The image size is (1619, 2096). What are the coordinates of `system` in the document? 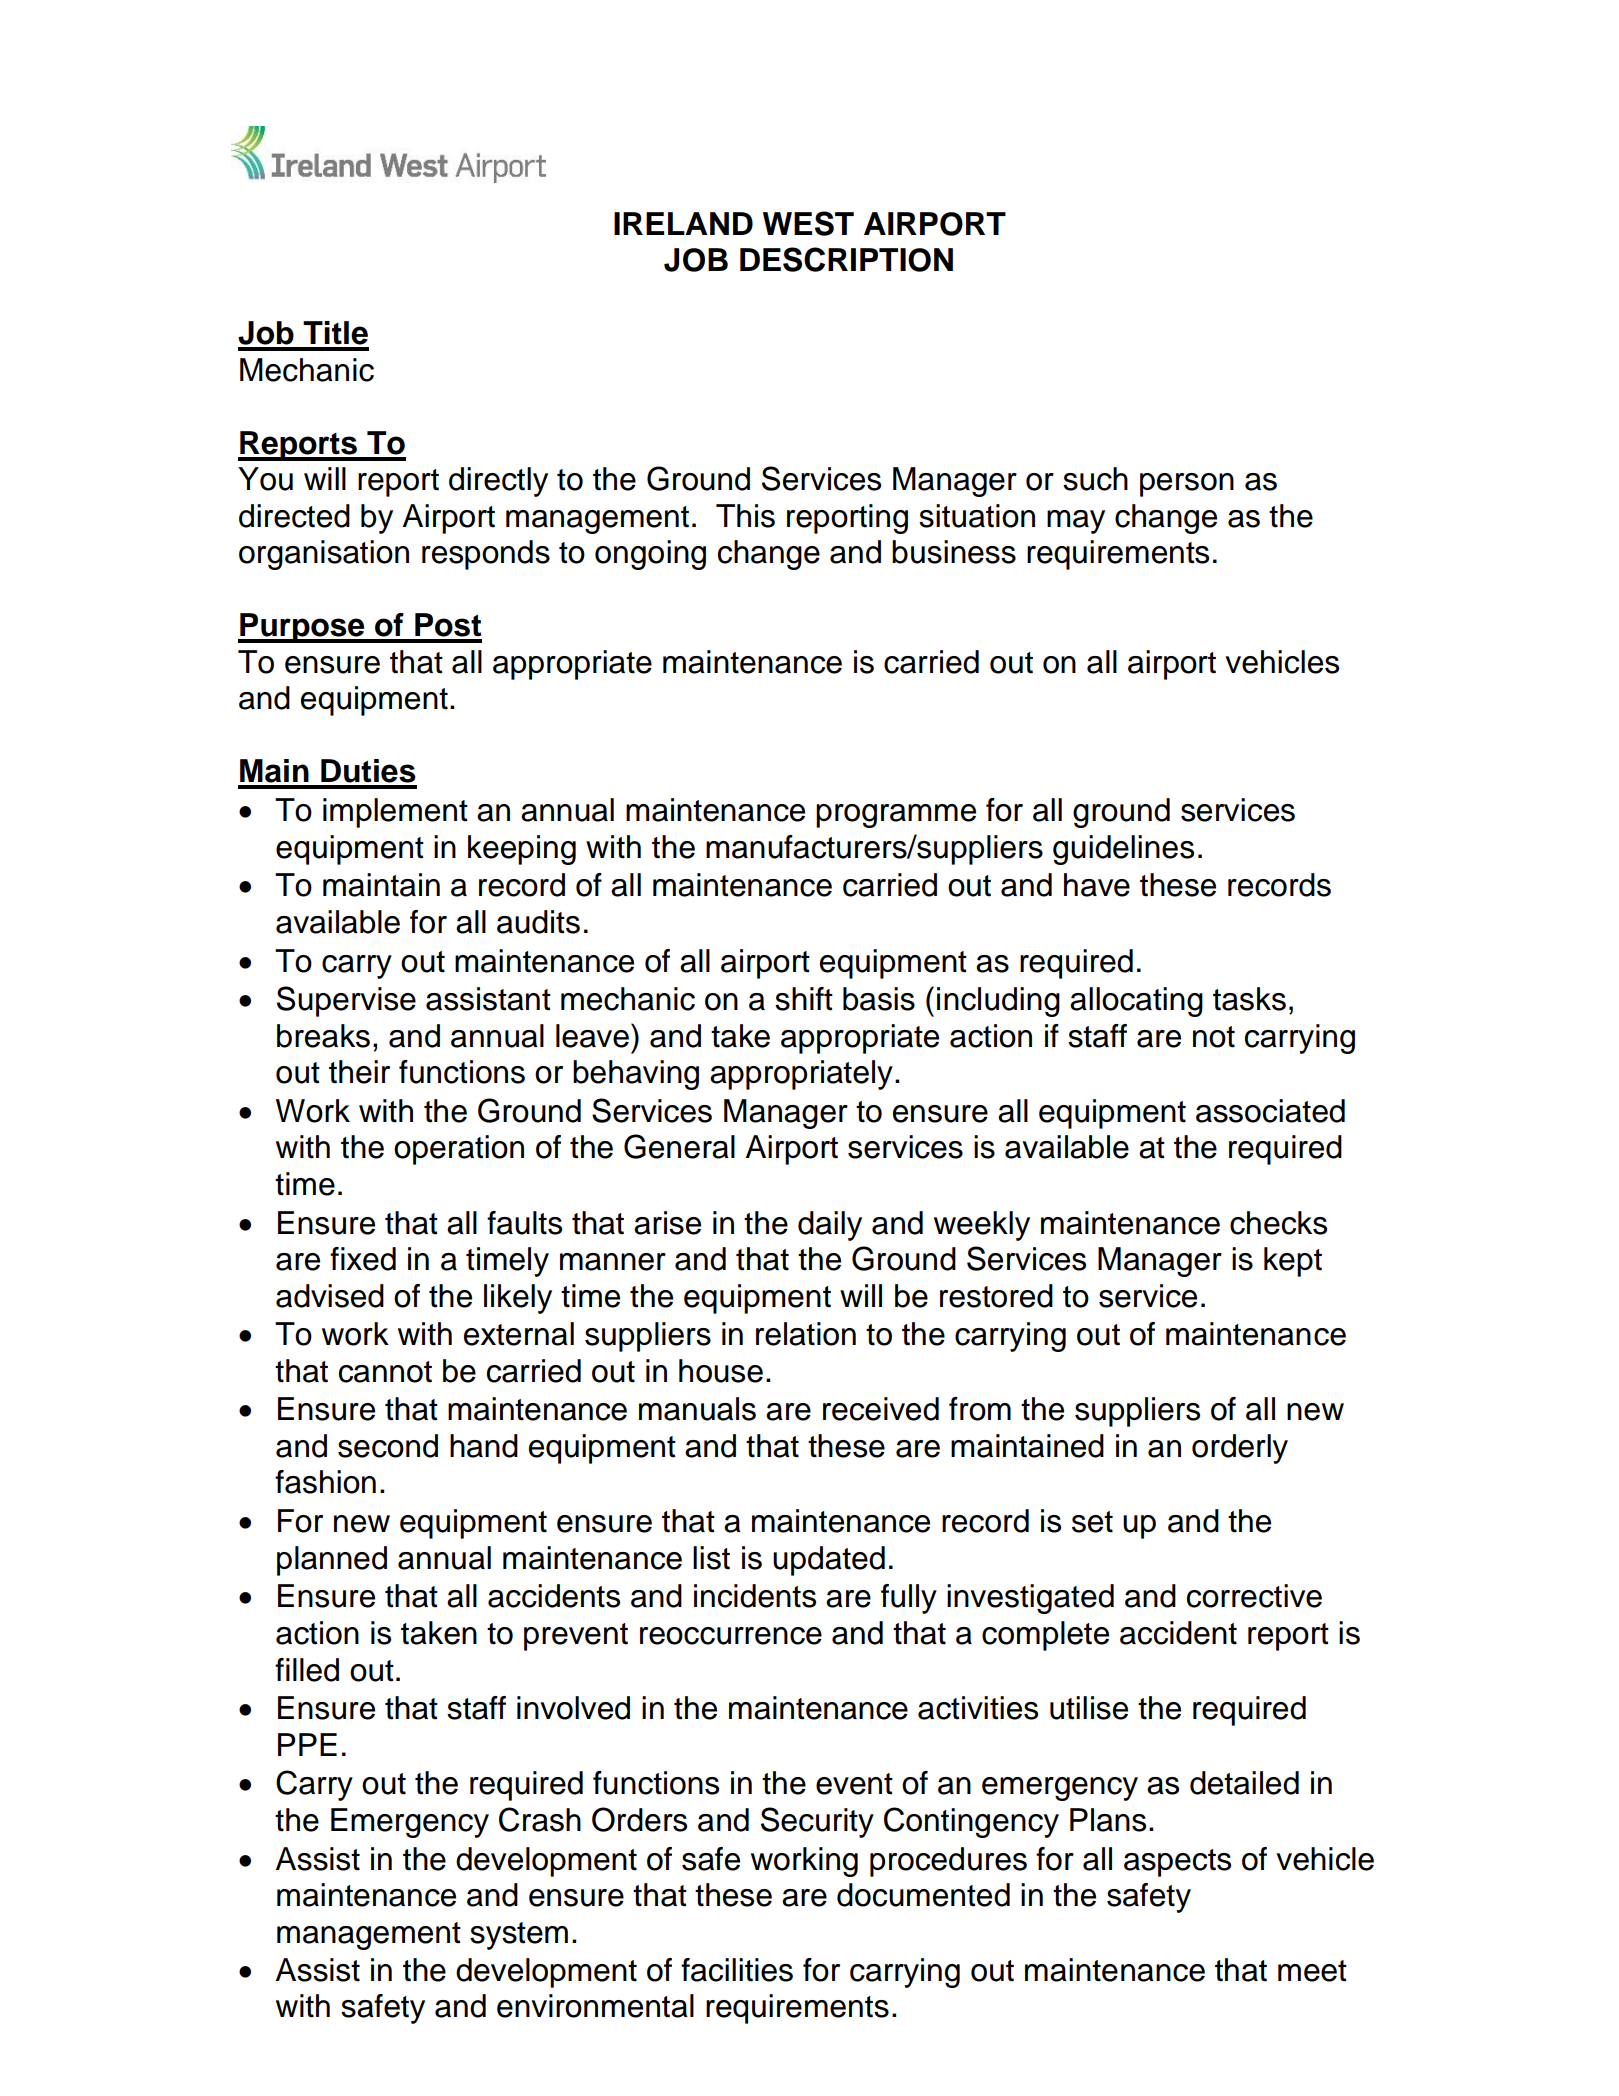 It's located at (519, 1936).
